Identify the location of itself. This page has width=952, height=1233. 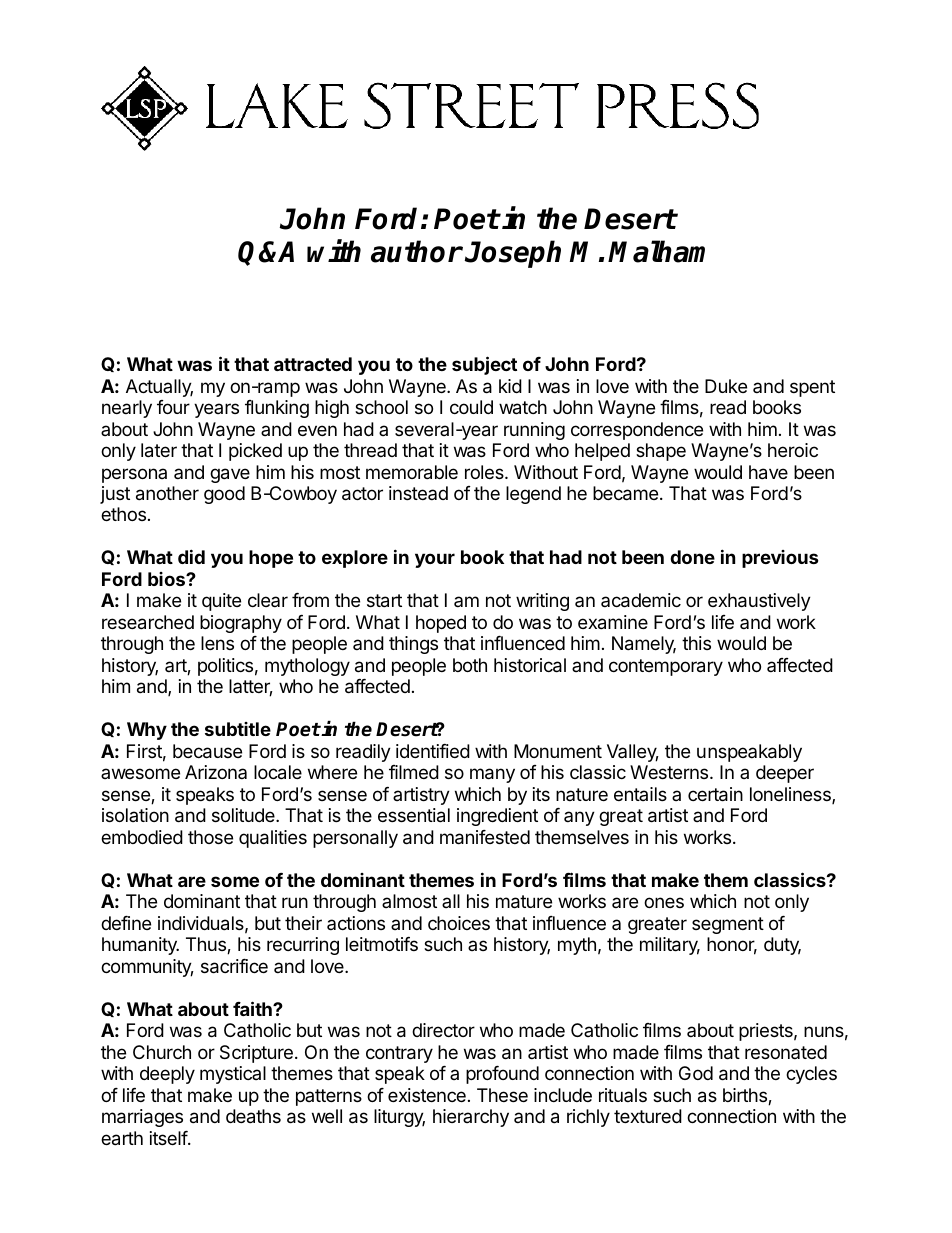
(169, 1138).
